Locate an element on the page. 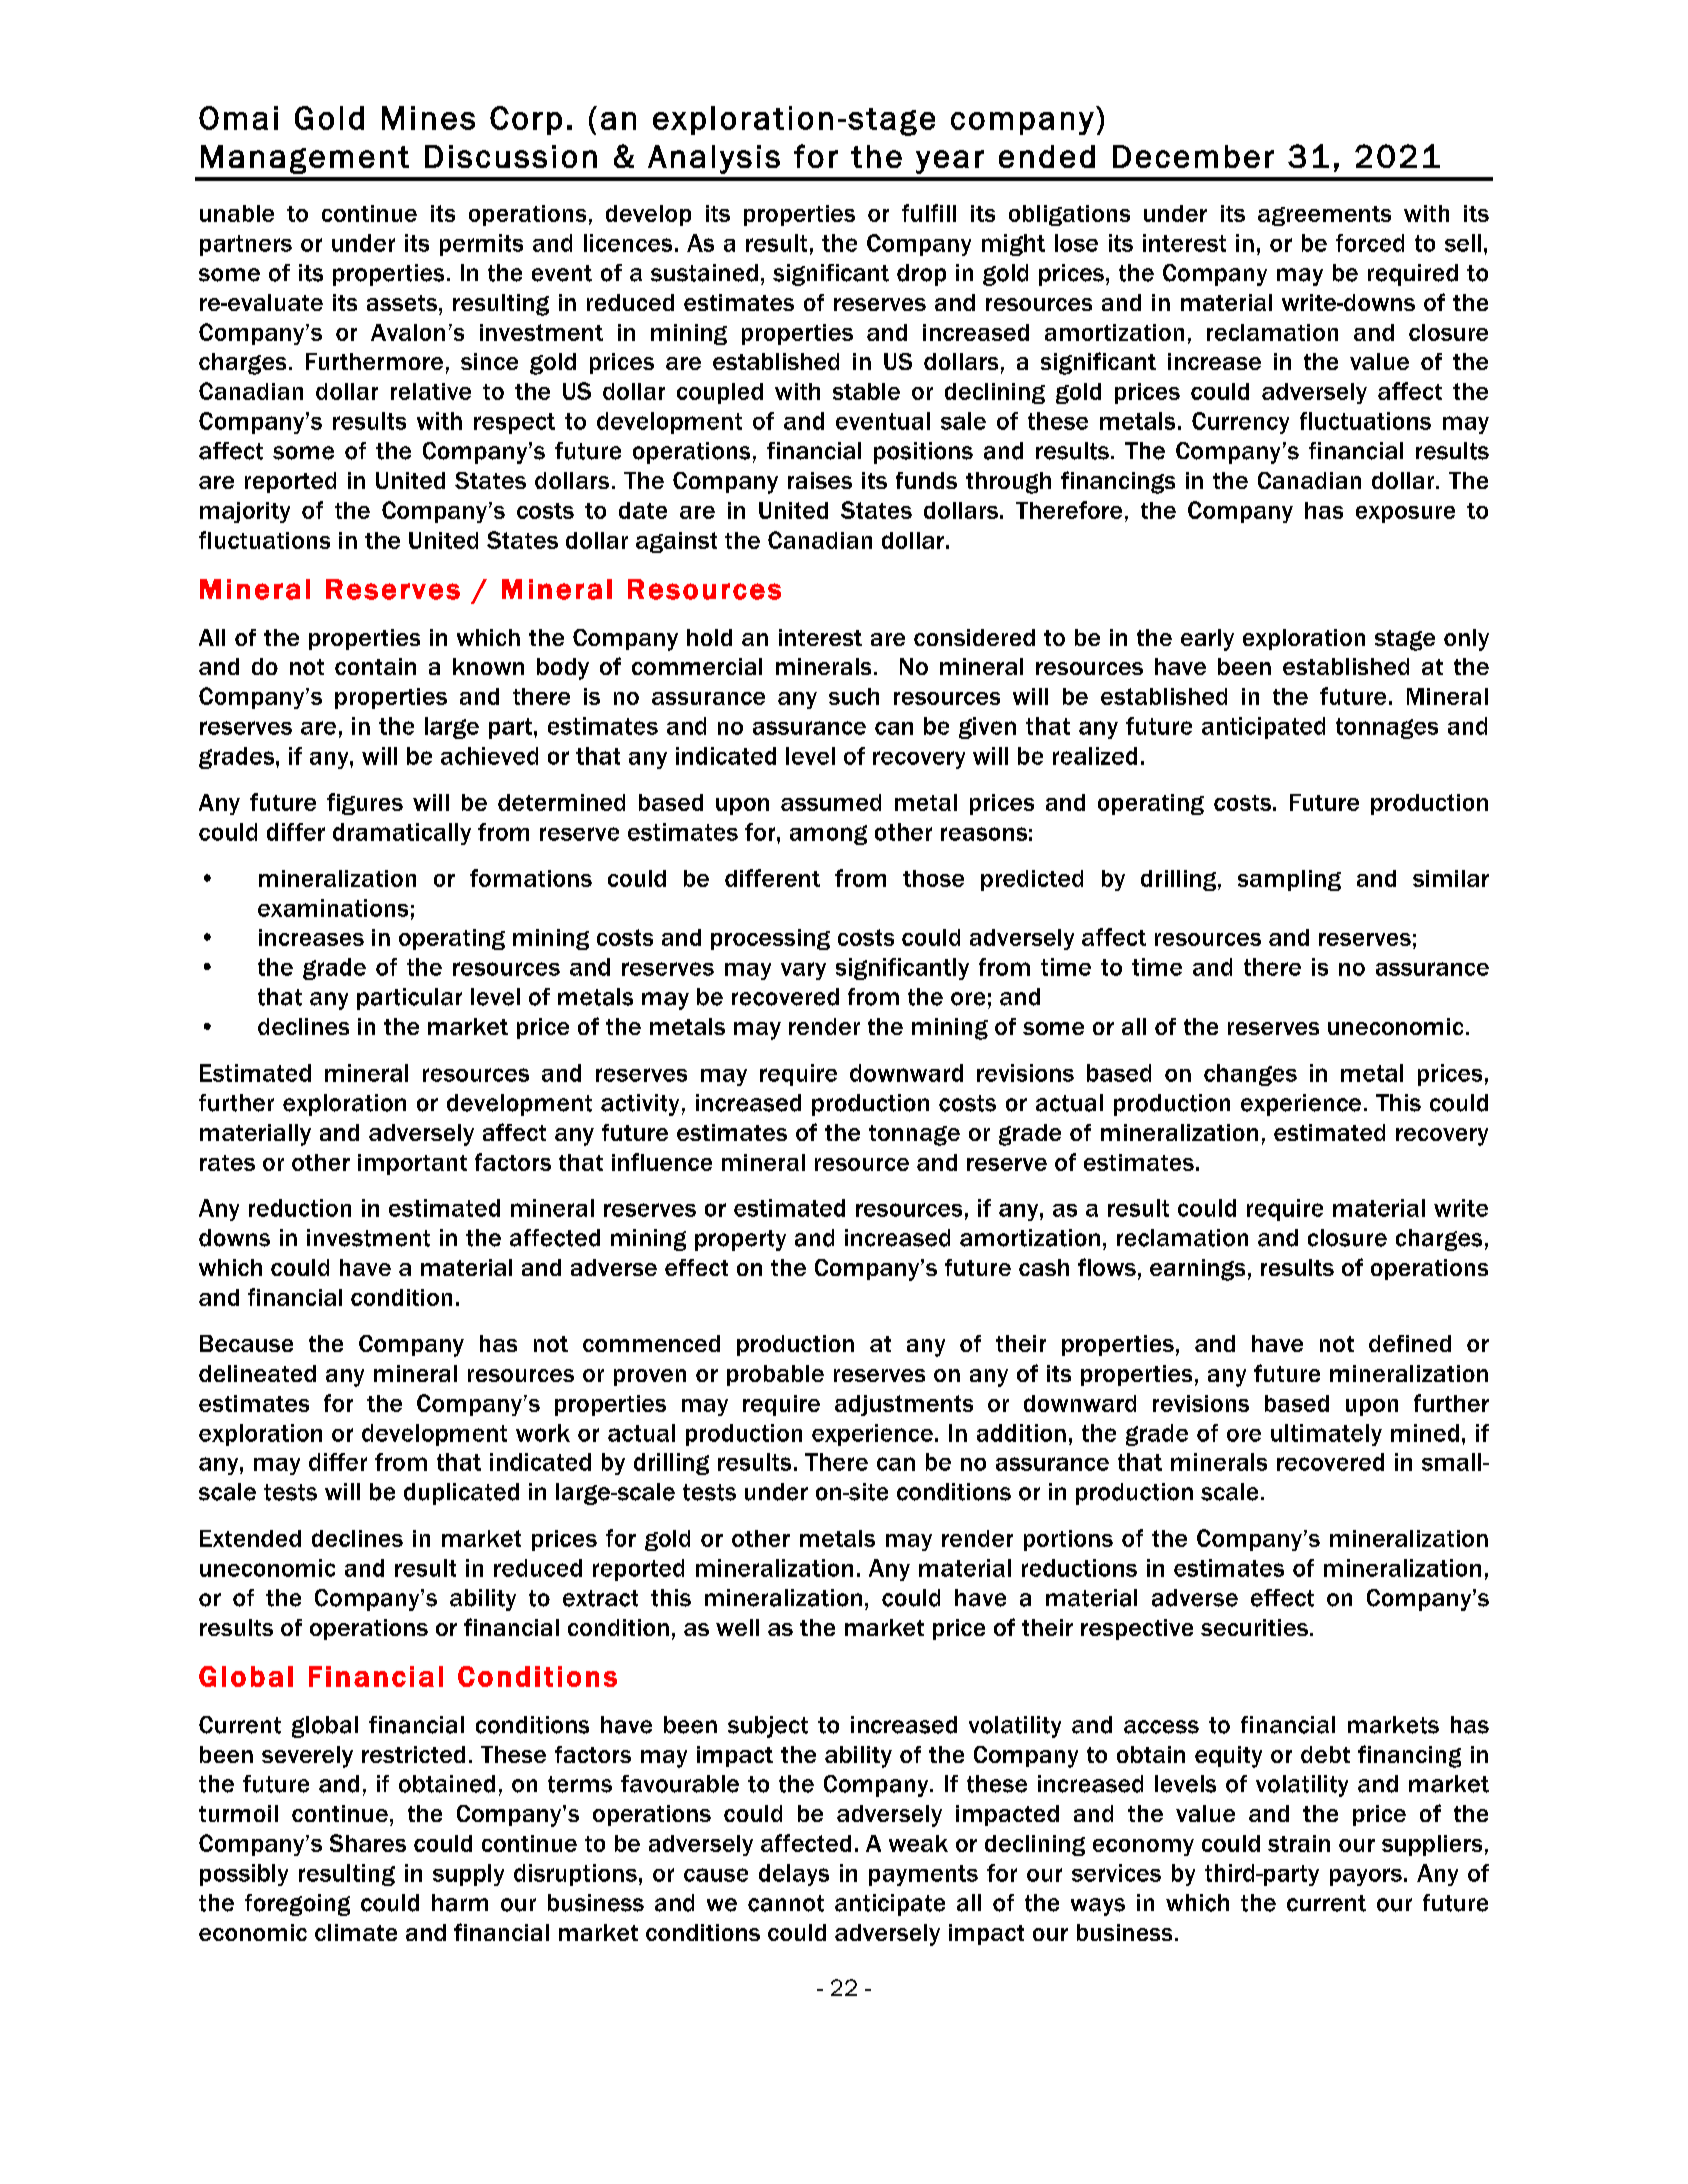 The image size is (1688, 2184). contain is located at coordinates (375, 666).
